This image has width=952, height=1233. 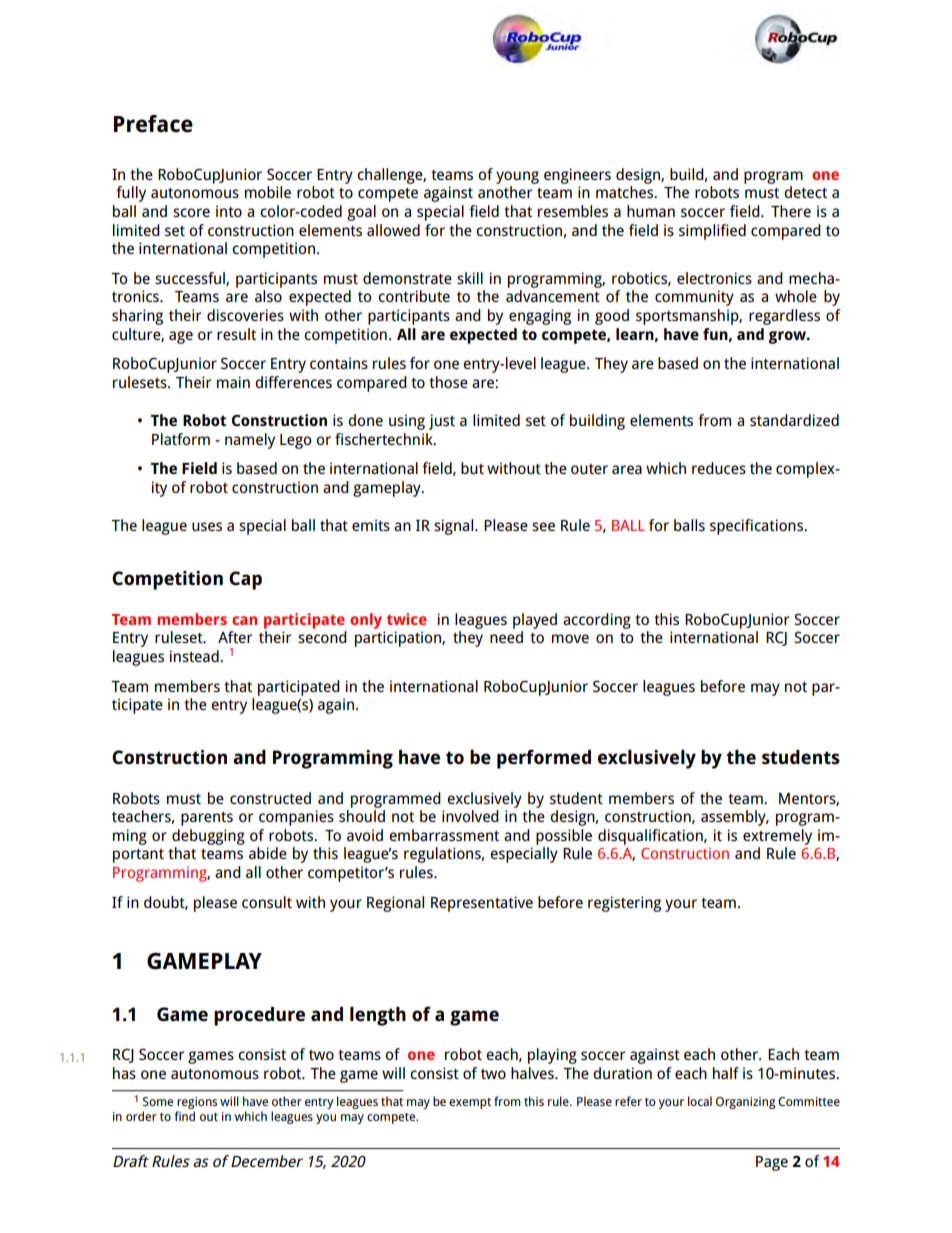 I want to click on standardized, so click(x=794, y=420).
